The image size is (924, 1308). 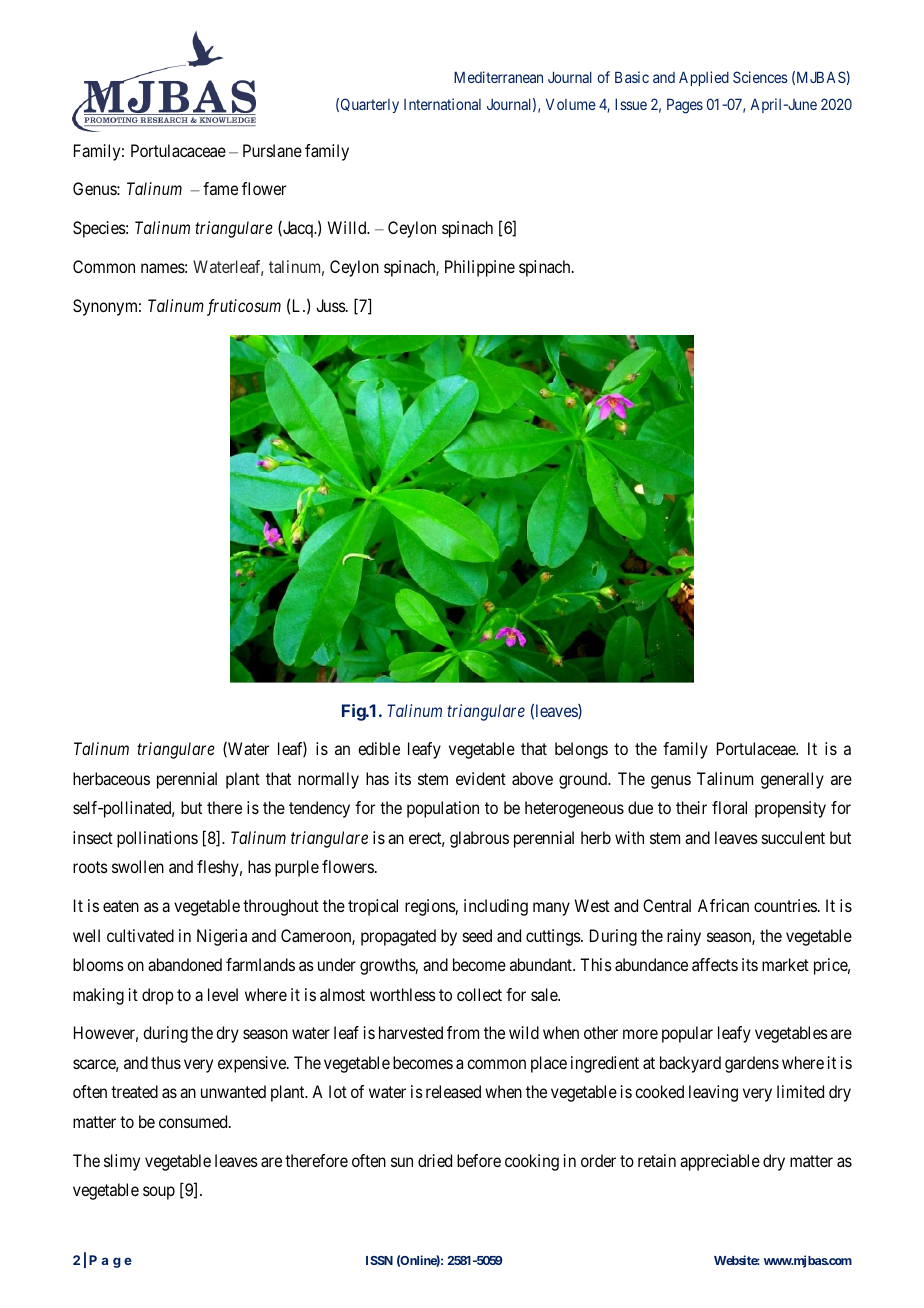 I want to click on International, so click(x=442, y=104).
